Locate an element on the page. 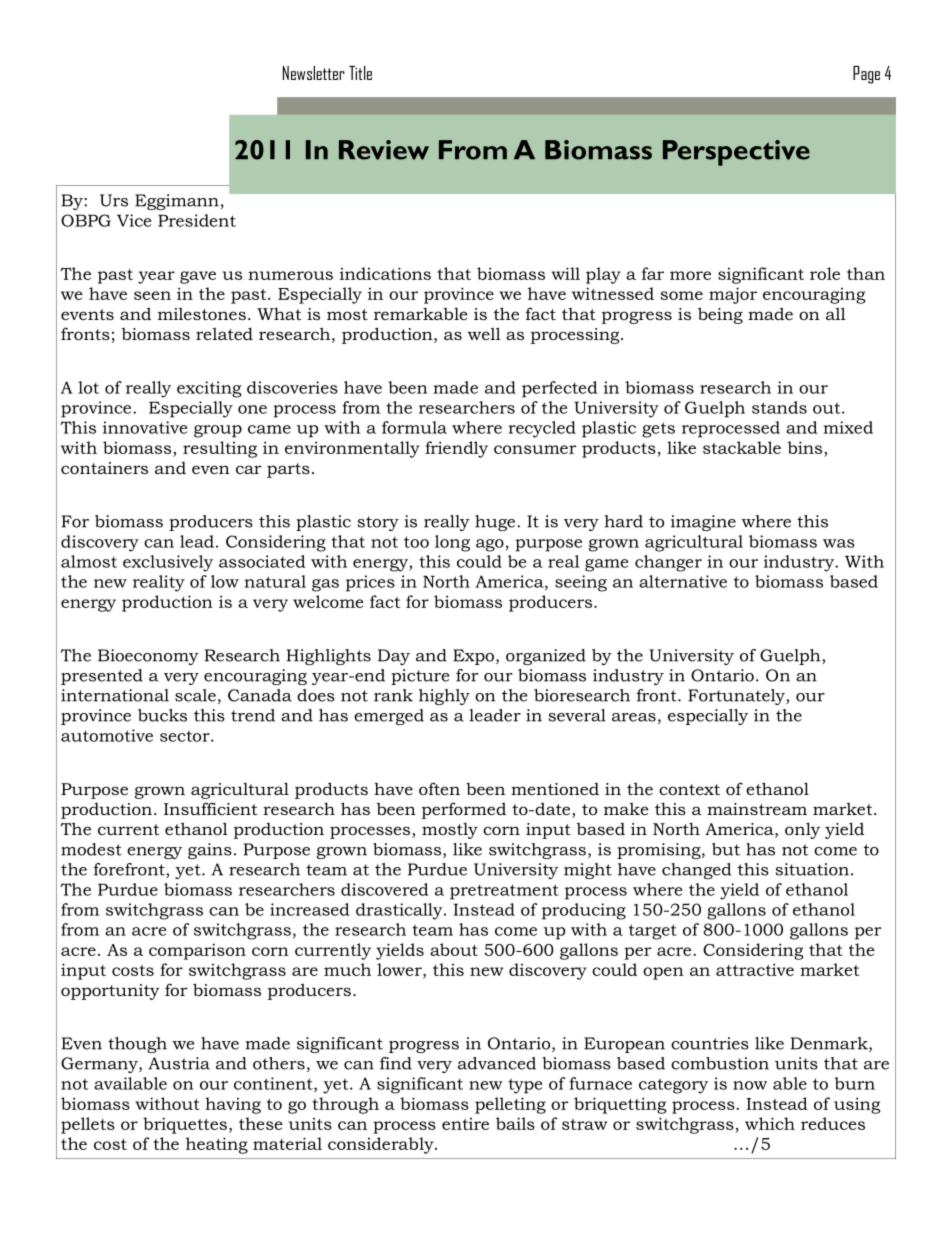  entire is located at coordinates (465, 1124).
